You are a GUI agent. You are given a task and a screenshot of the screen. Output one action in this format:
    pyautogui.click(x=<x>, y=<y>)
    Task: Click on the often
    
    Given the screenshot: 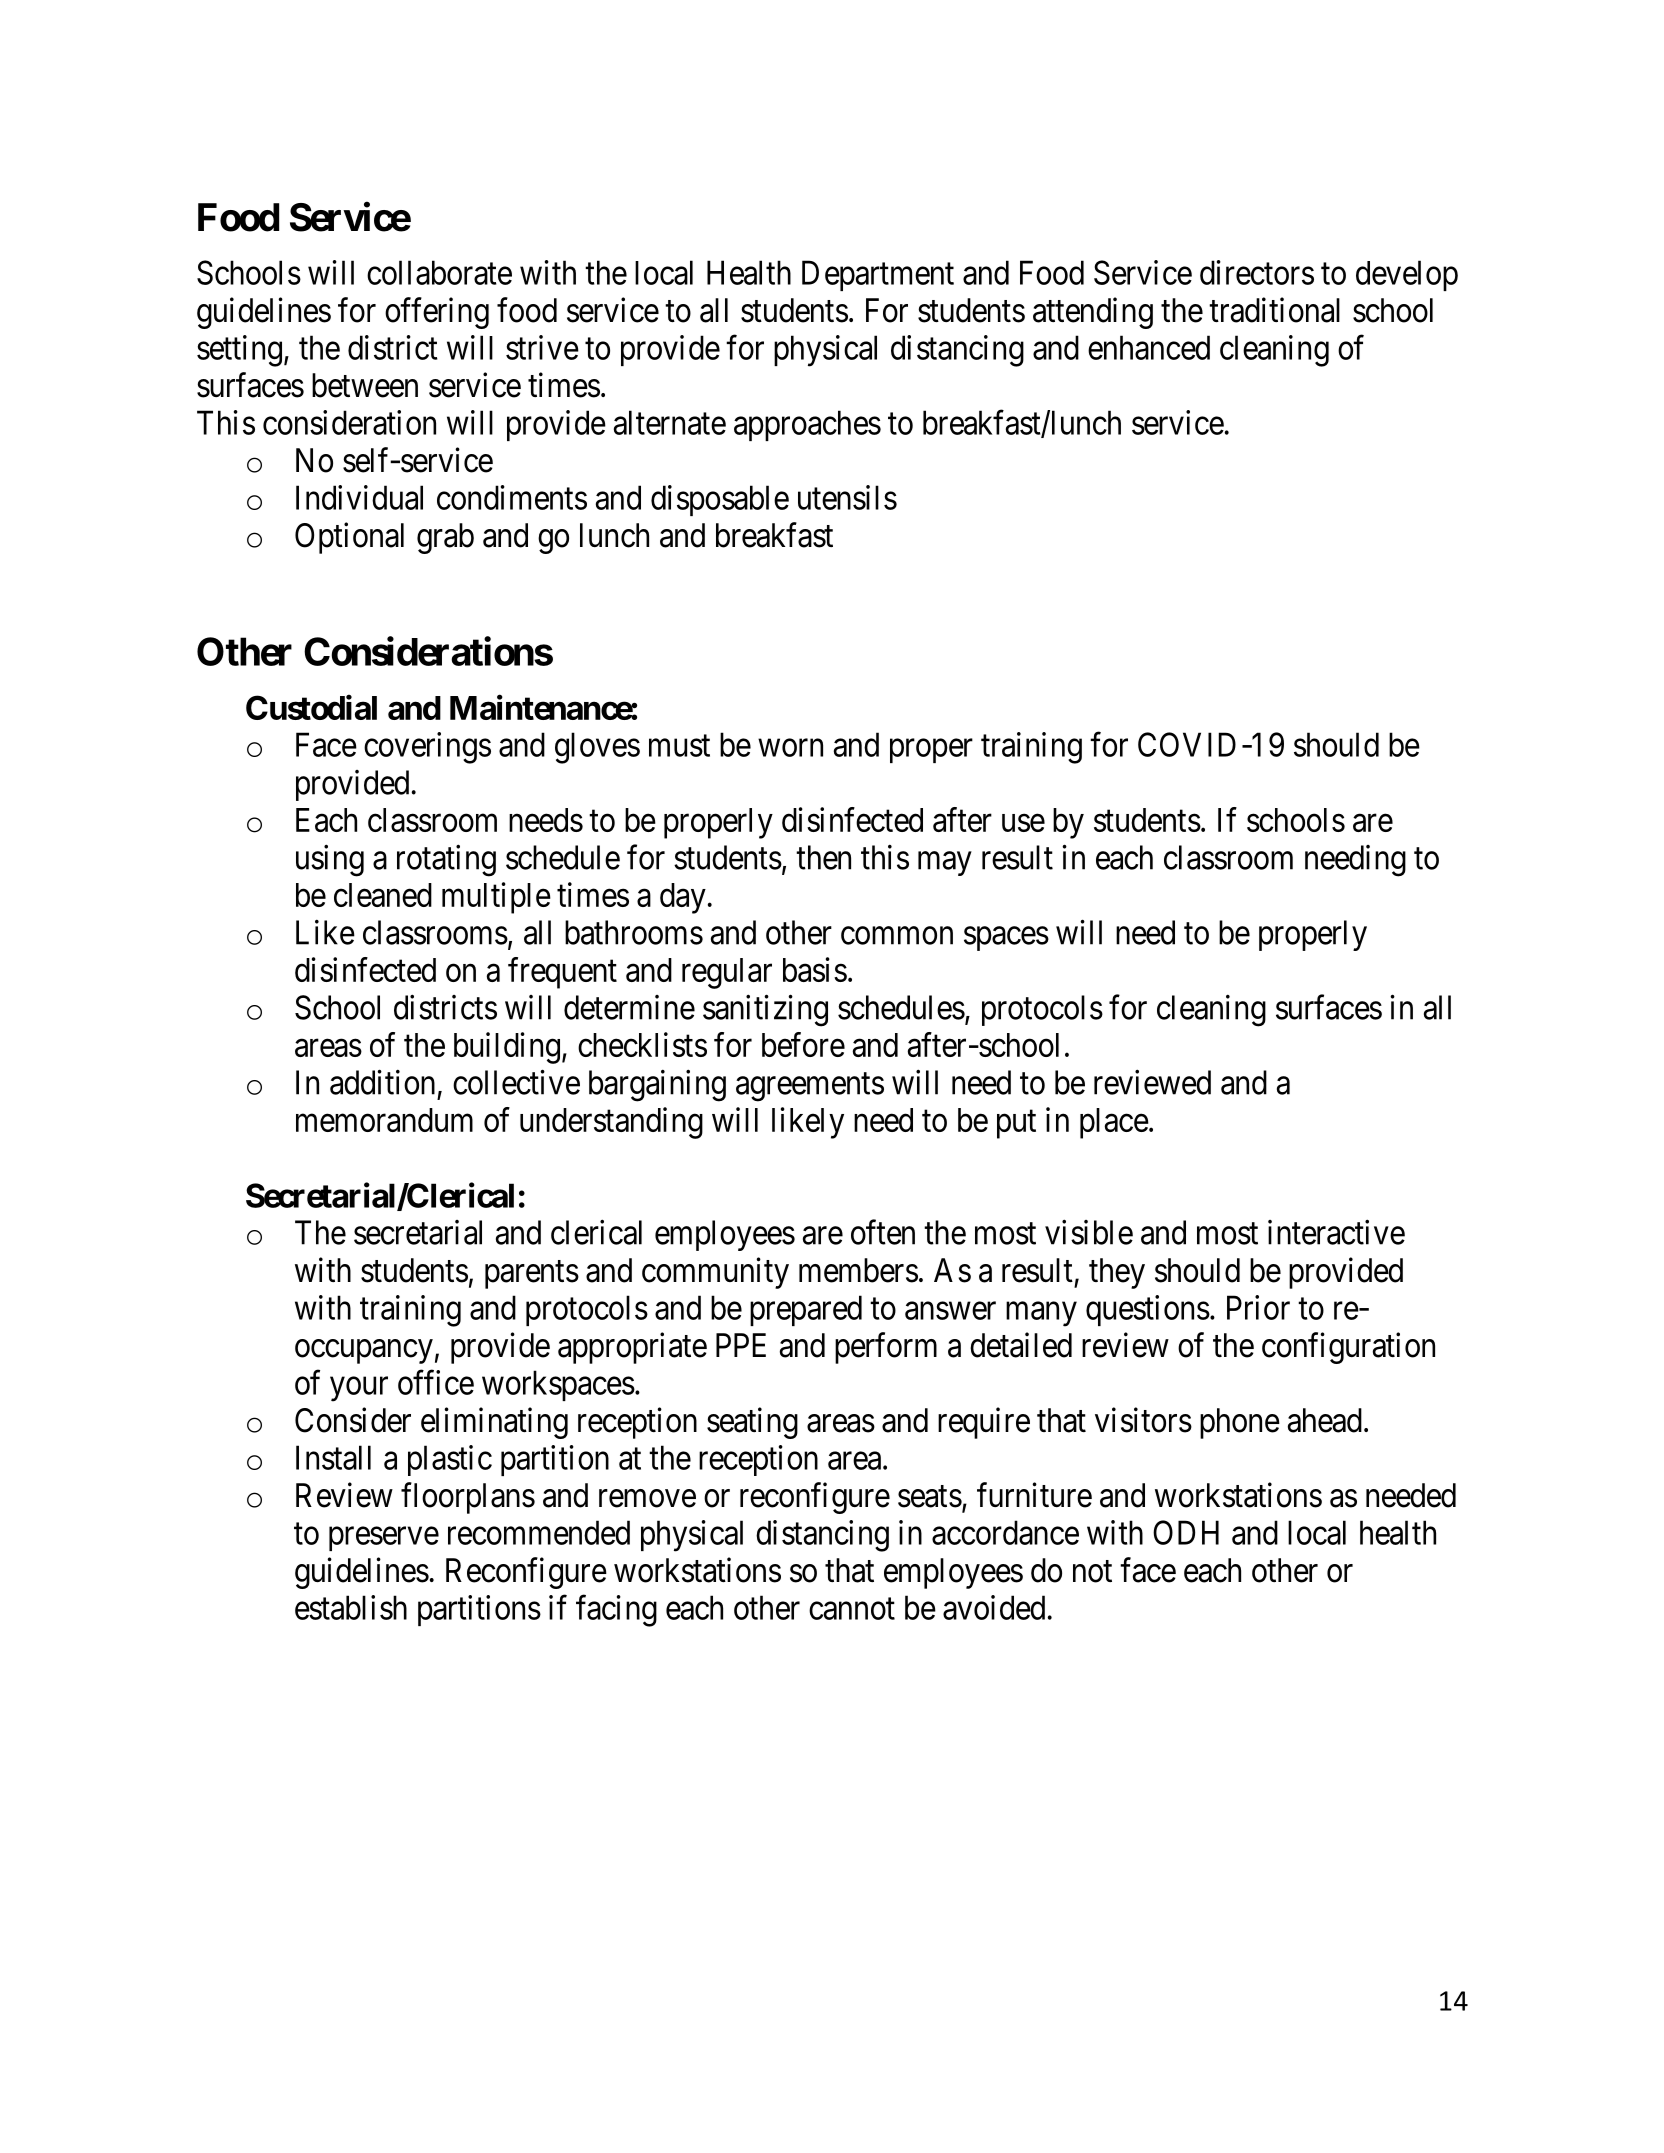 What is the action you would take?
    pyautogui.click(x=883, y=1232)
